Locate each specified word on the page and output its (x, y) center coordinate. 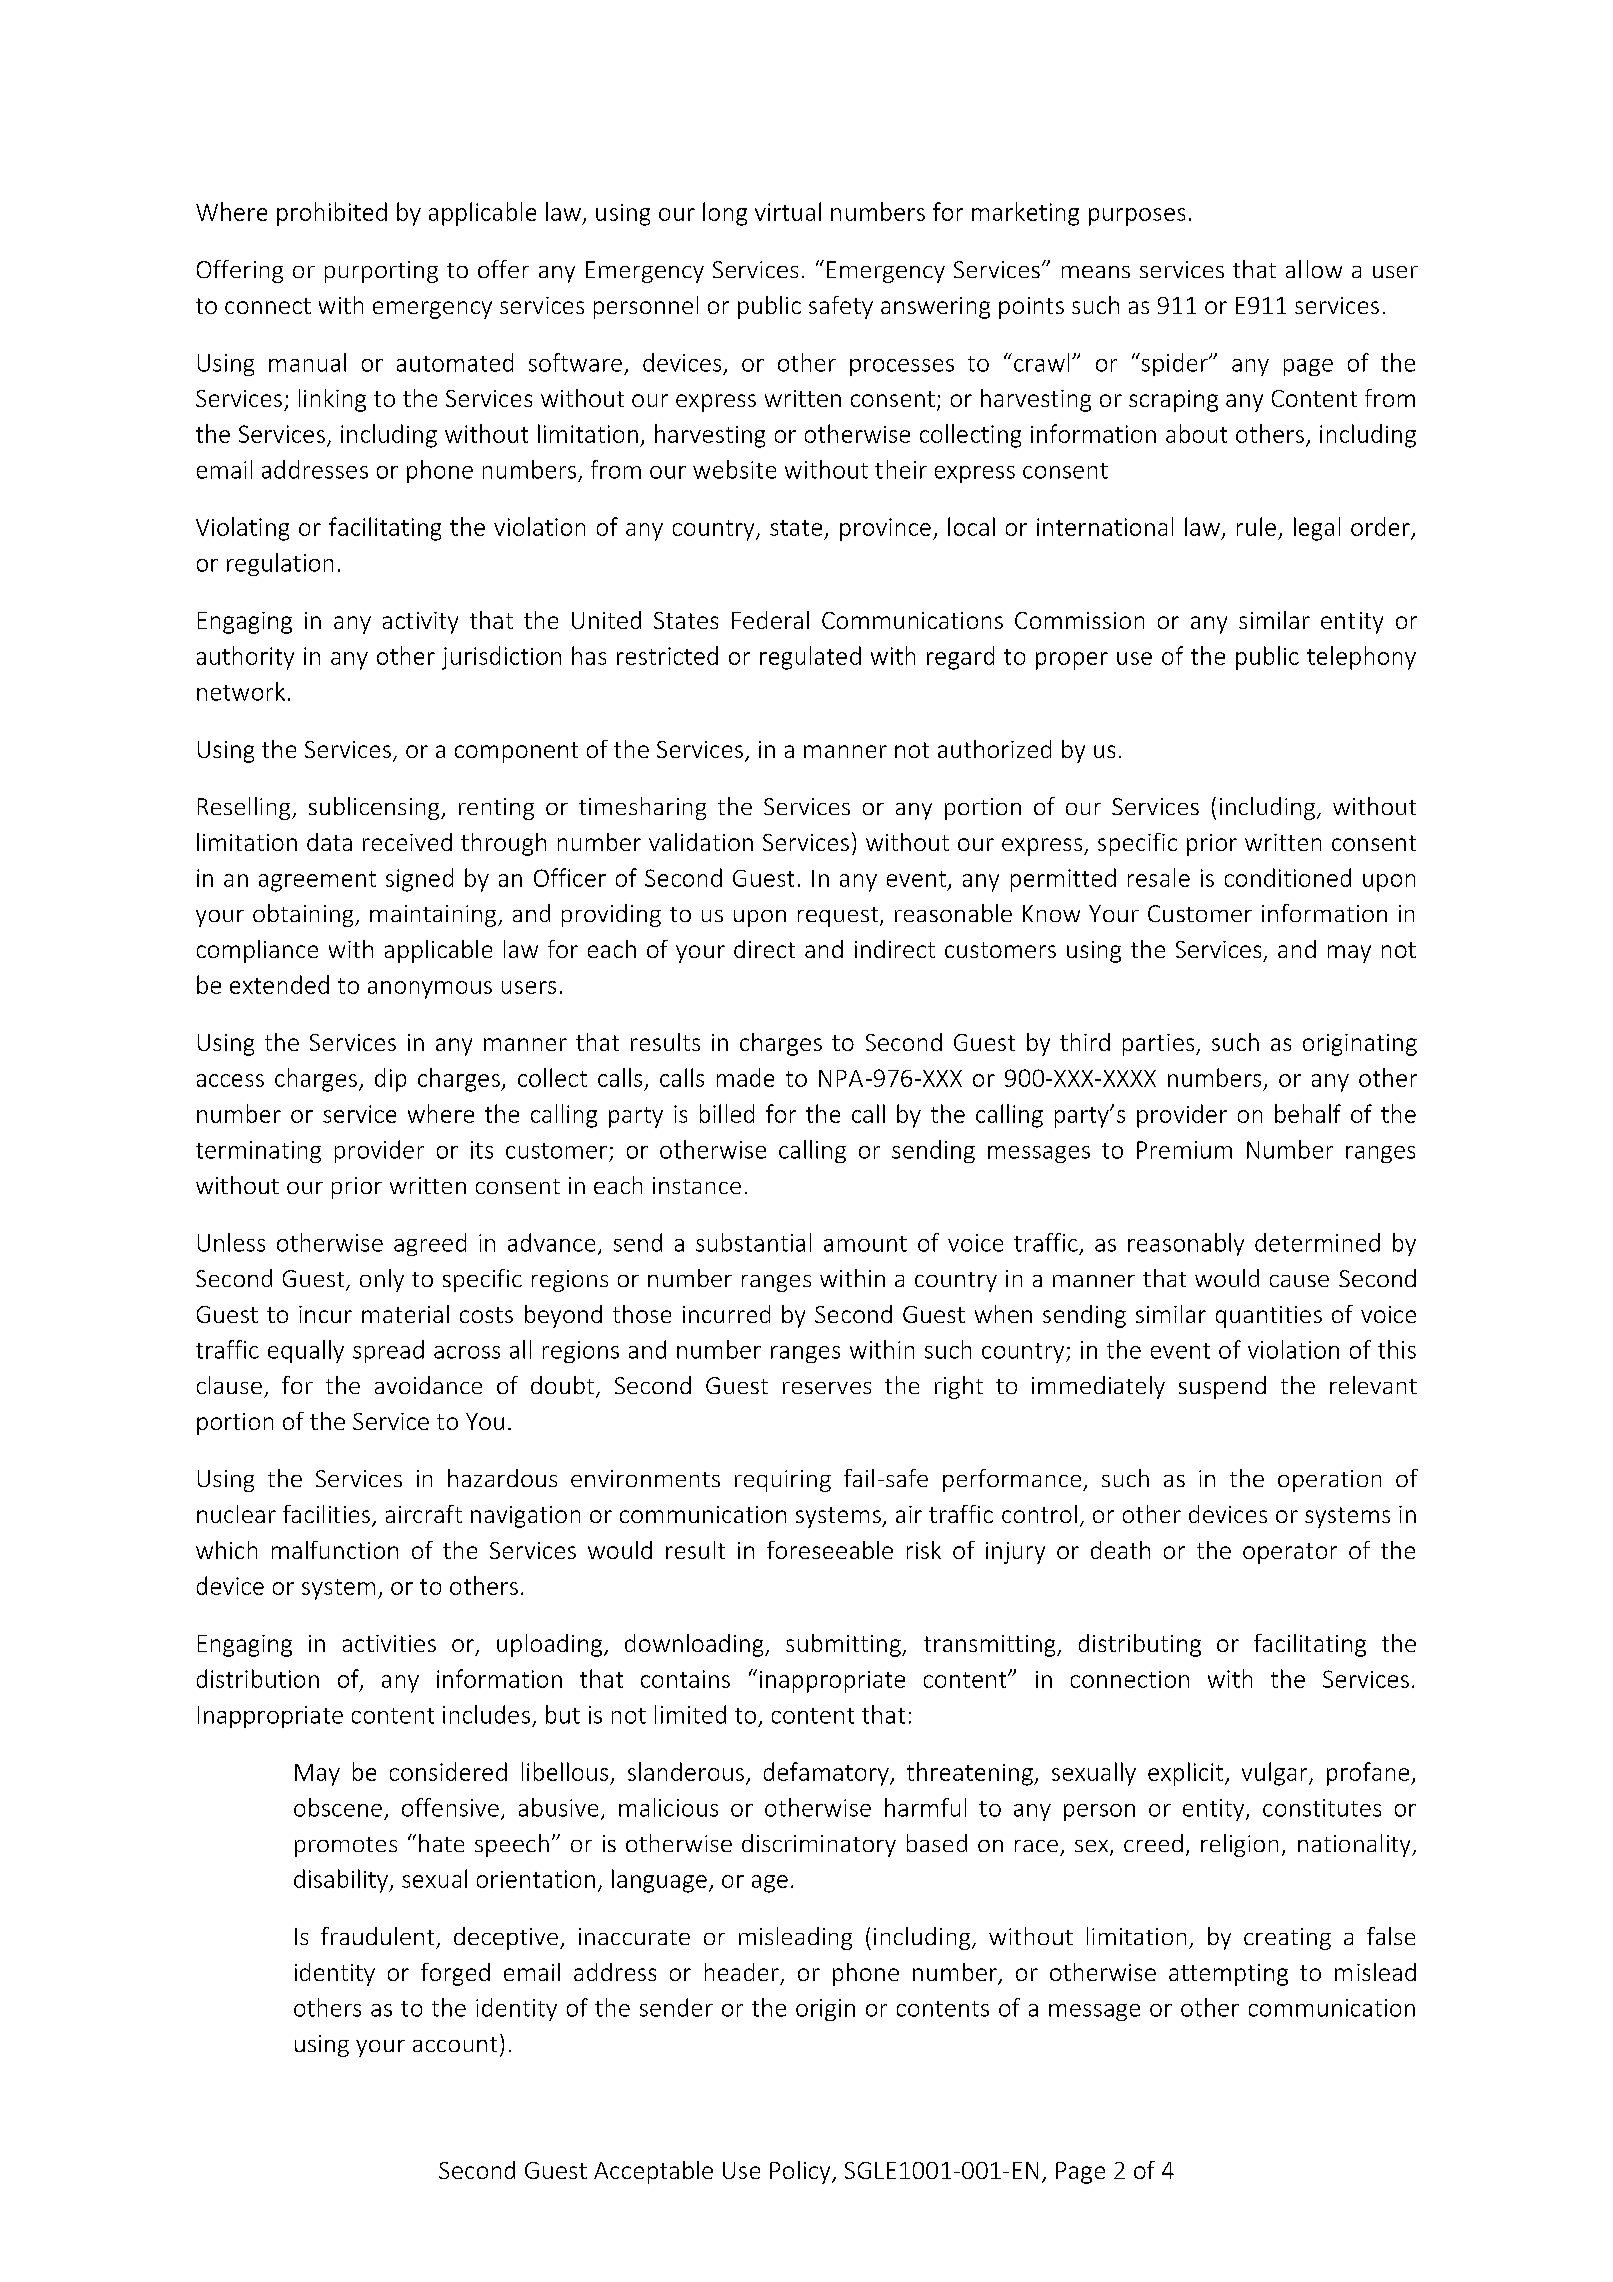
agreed (430, 1244)
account (455, 2044)
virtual (788, 211)
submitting (844, 1645)
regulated (810, 658)
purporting (381, 272)
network (241, 691)
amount (865, 1244)
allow (1314, 269)
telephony (1361, 658)
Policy (801, 2172)
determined (1317, 1242)
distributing (1140, 1645)
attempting (1228, 1975)
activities (389, 1643)
